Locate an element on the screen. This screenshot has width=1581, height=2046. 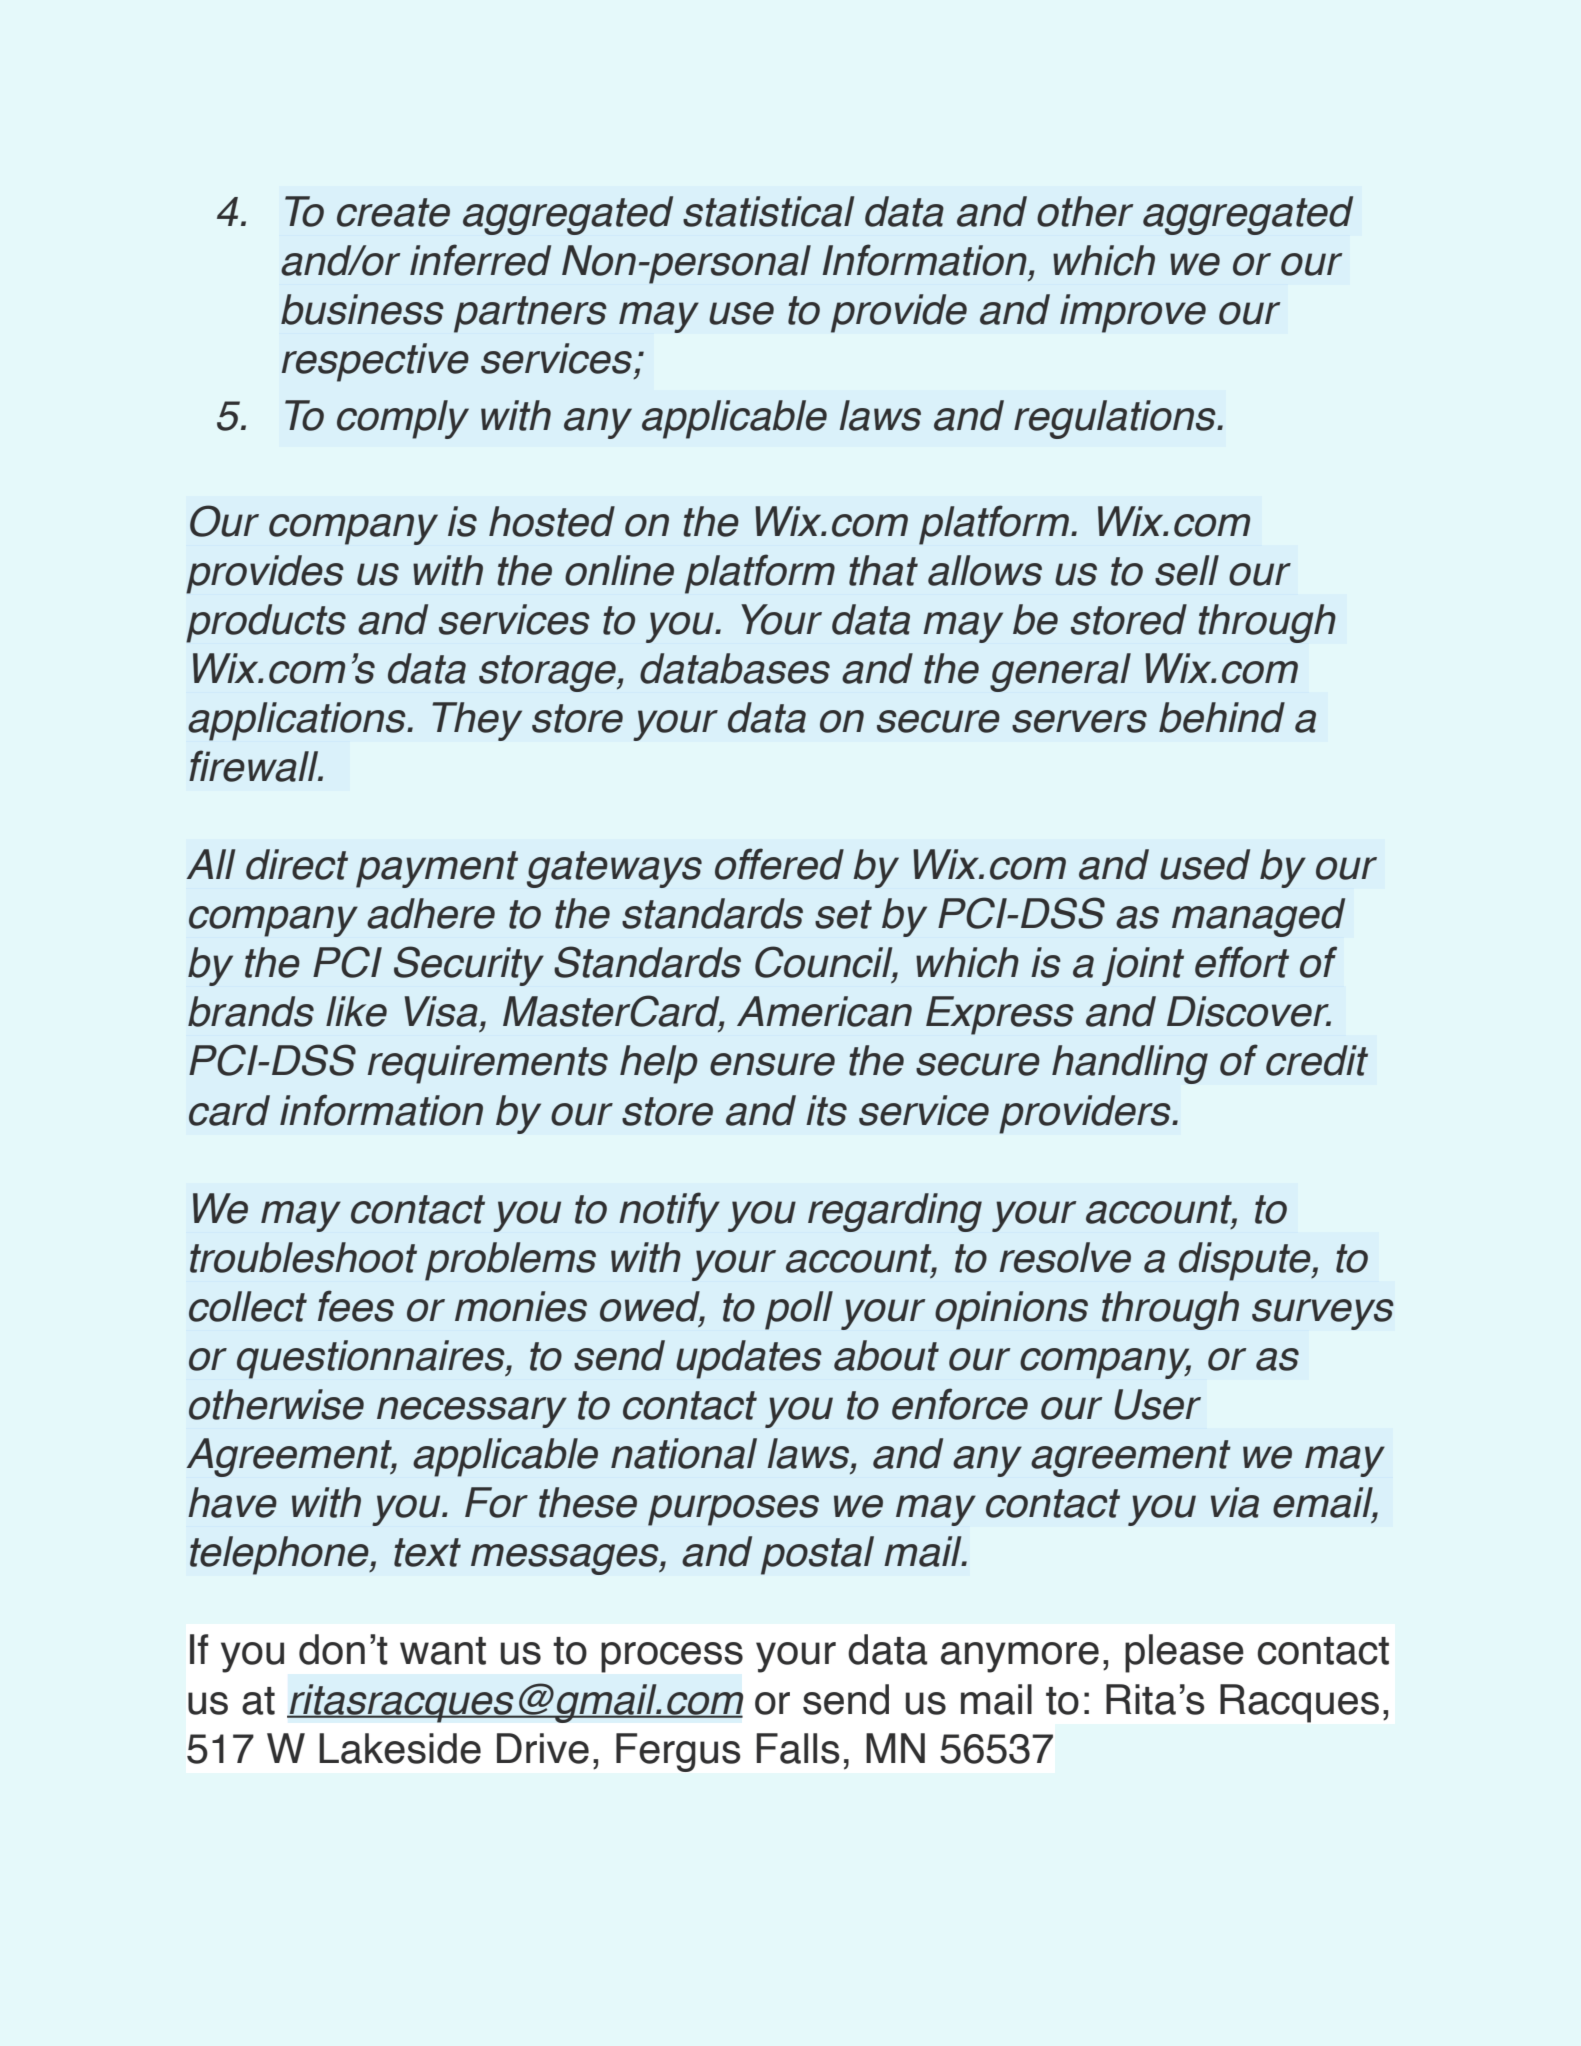
Falls is located at coordinates (798, 1748).
